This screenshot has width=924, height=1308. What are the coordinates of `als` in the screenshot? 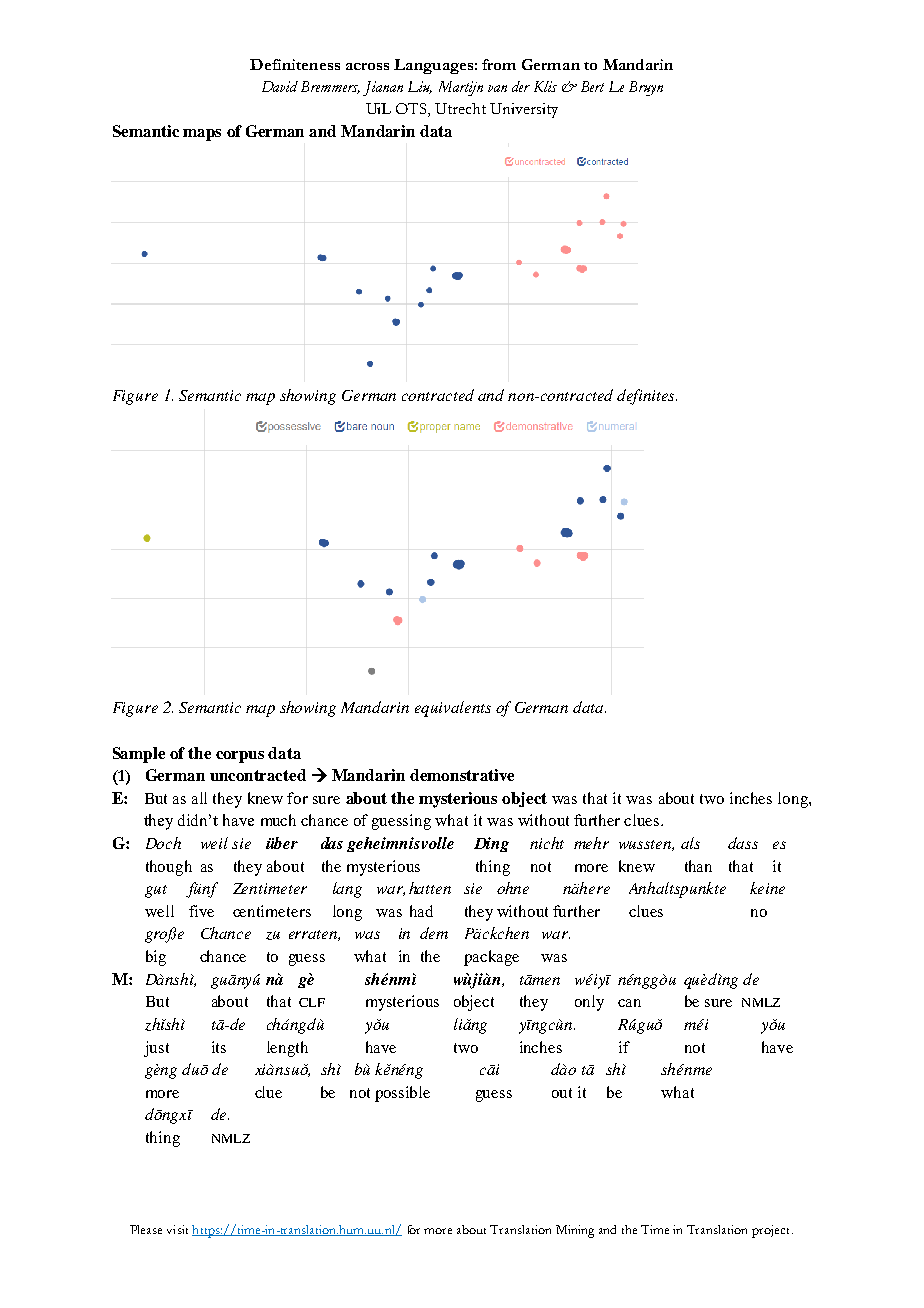 It's located at (690, 843).
